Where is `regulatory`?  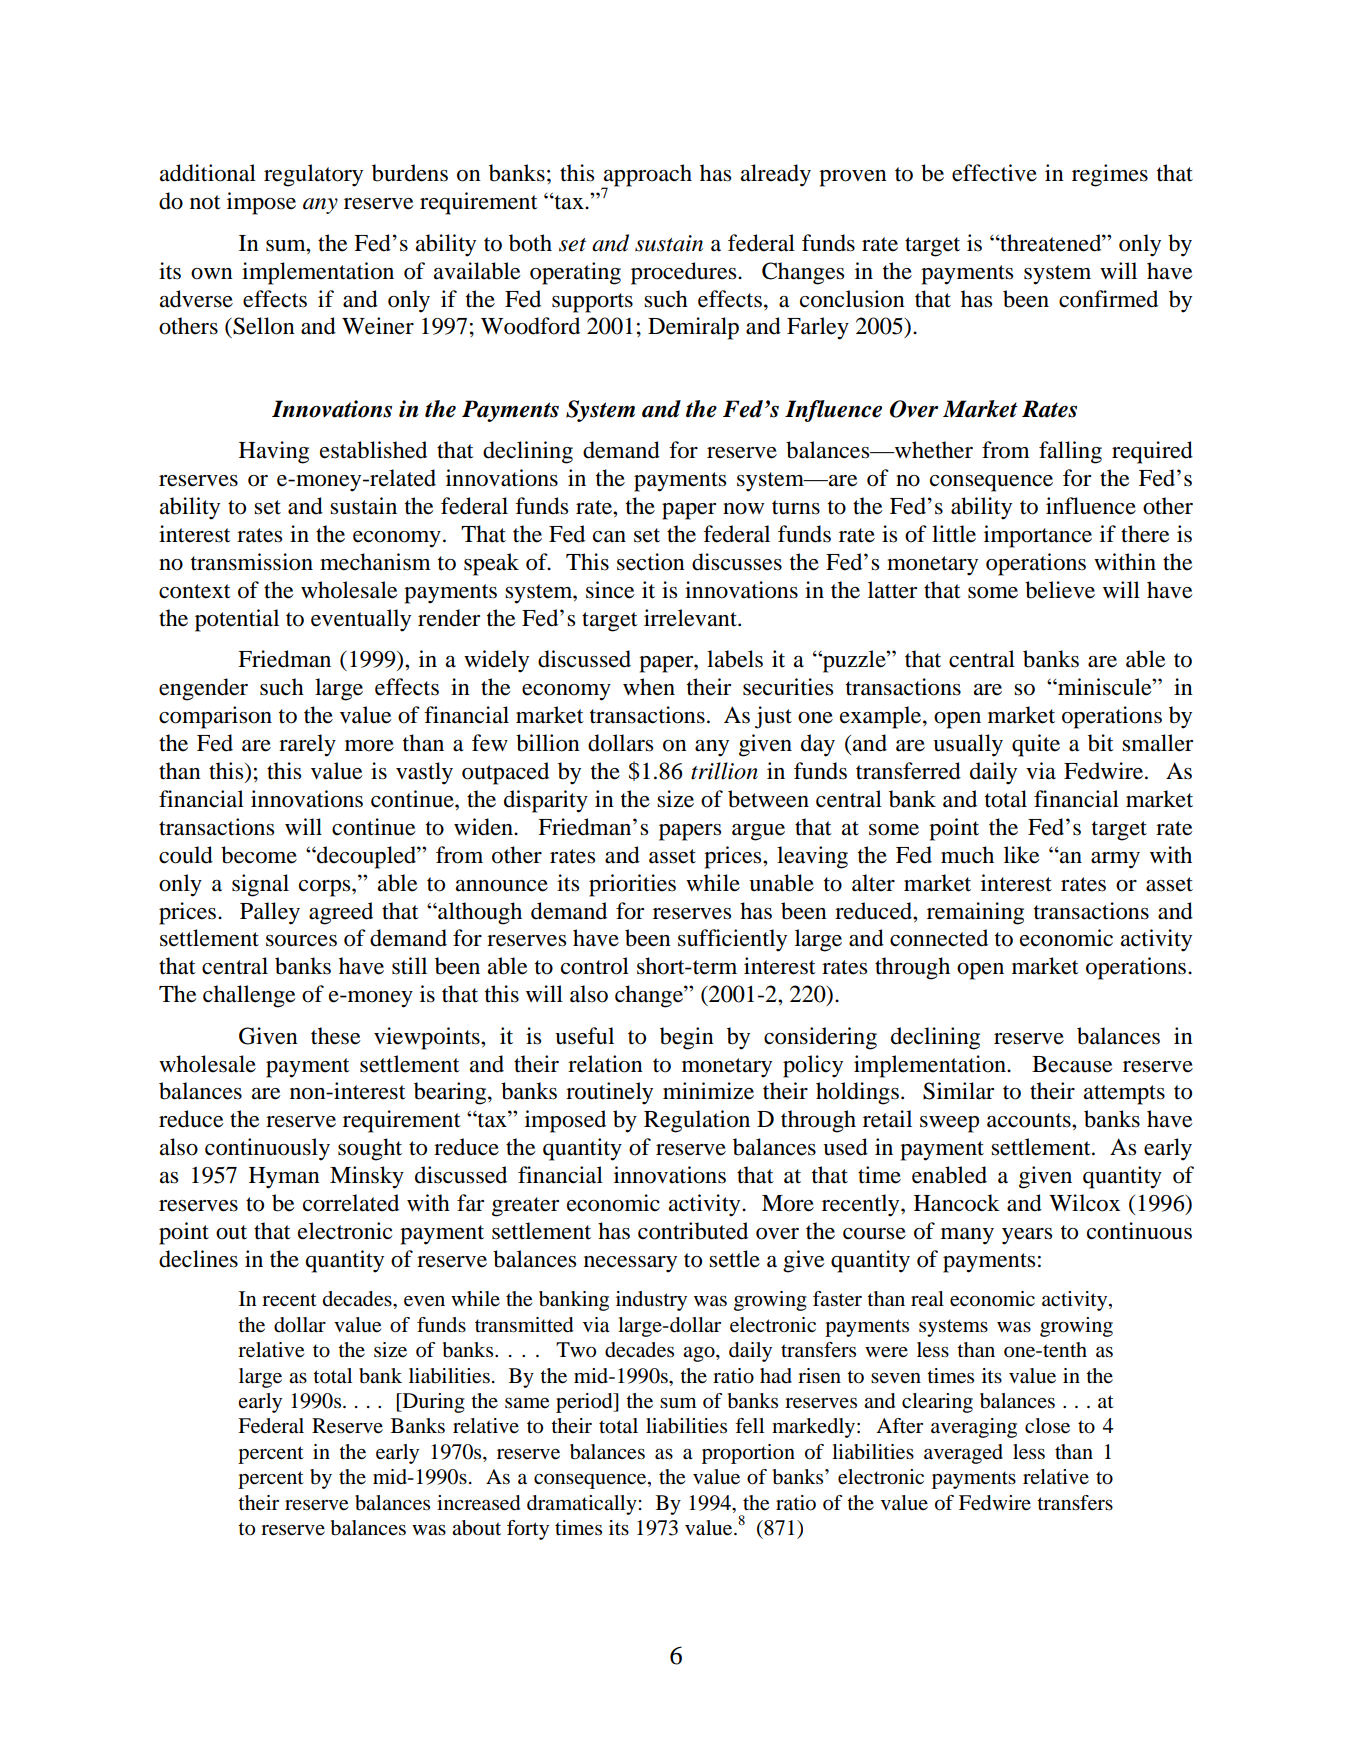 regulatory is located at coordinates (313, 175).
